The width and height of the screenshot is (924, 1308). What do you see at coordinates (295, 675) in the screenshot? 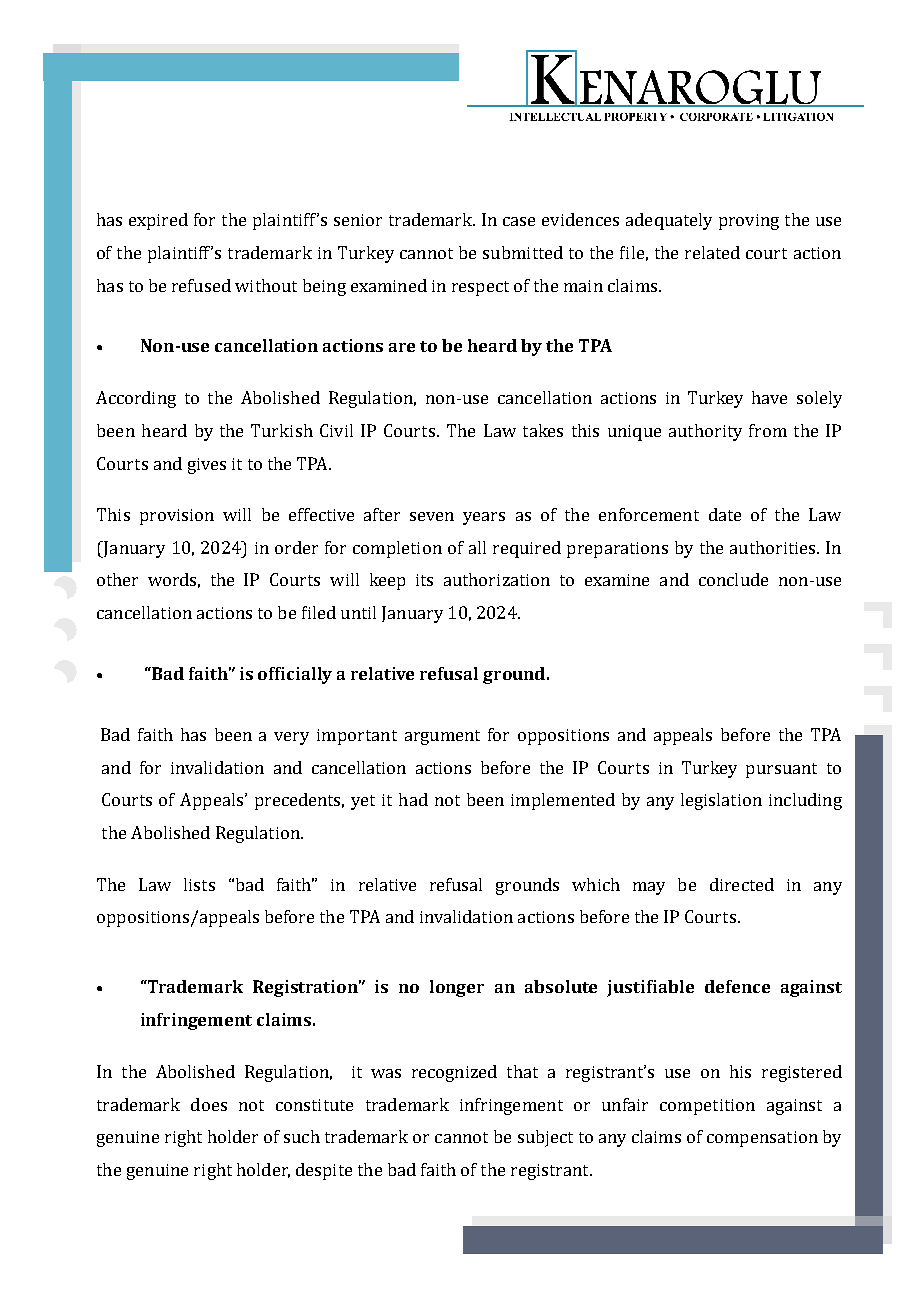
I see `officially` at bounding box center [295, 675].
